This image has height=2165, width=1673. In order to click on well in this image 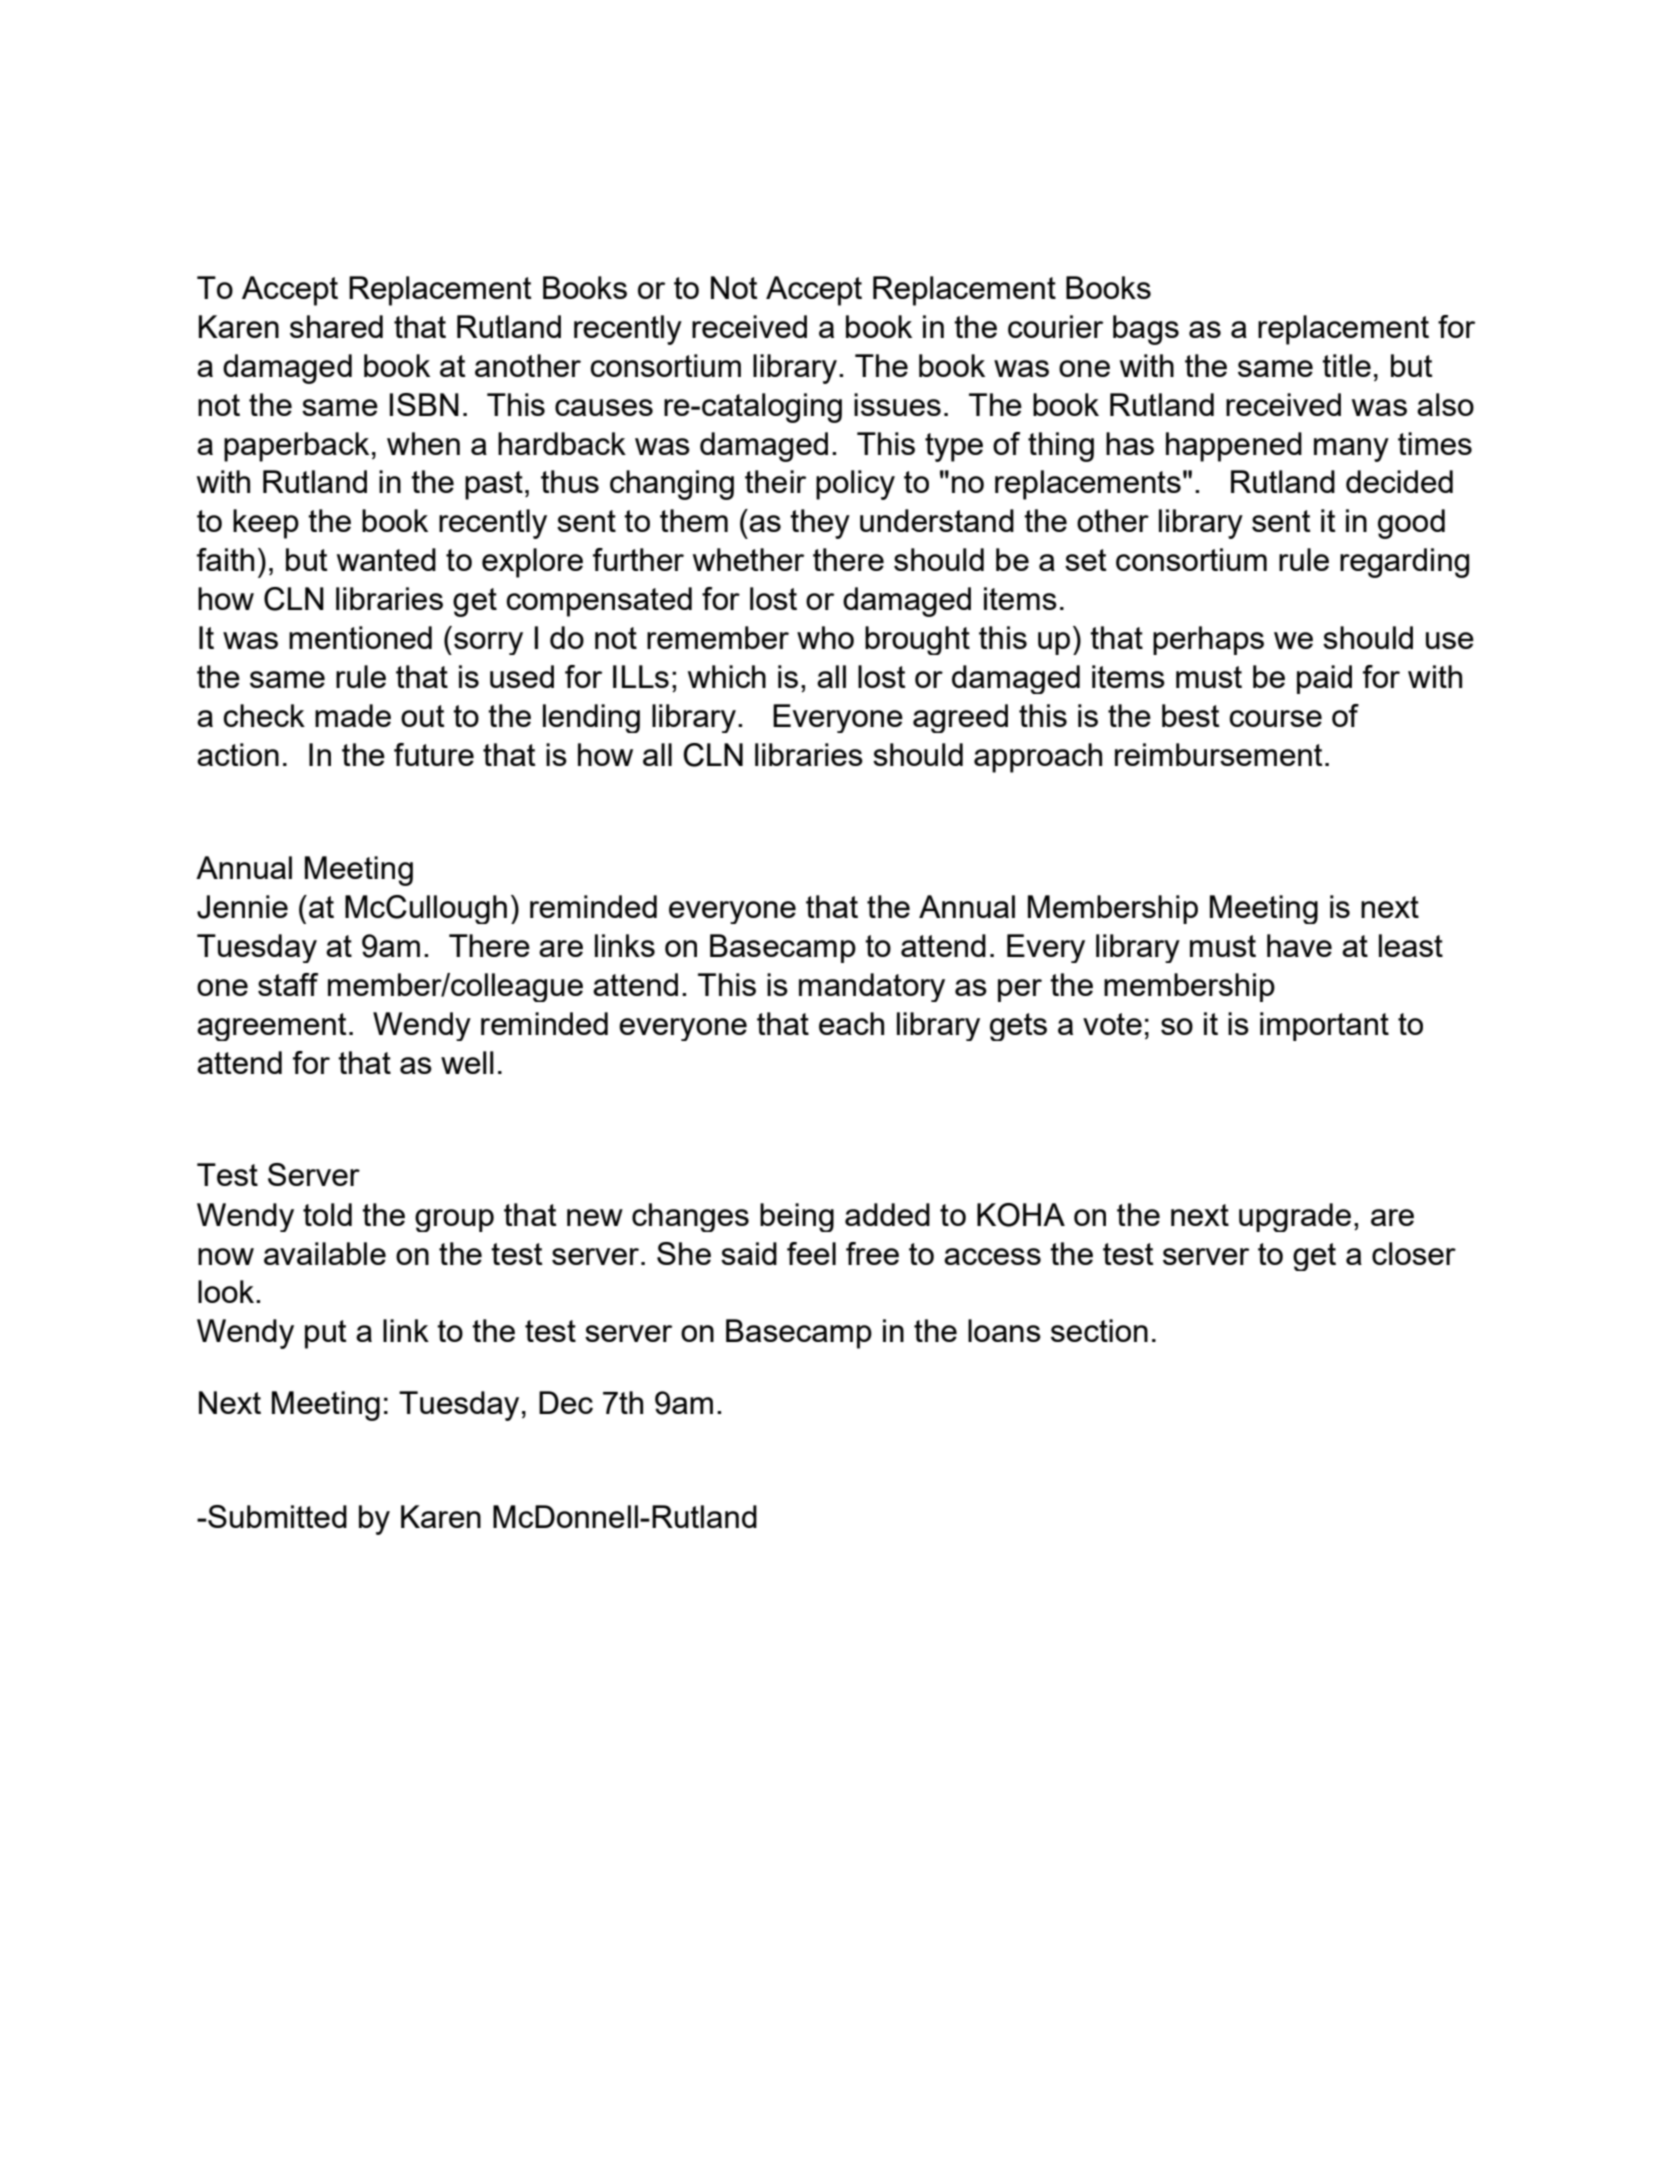, I will do `click(467, 1062)`.
